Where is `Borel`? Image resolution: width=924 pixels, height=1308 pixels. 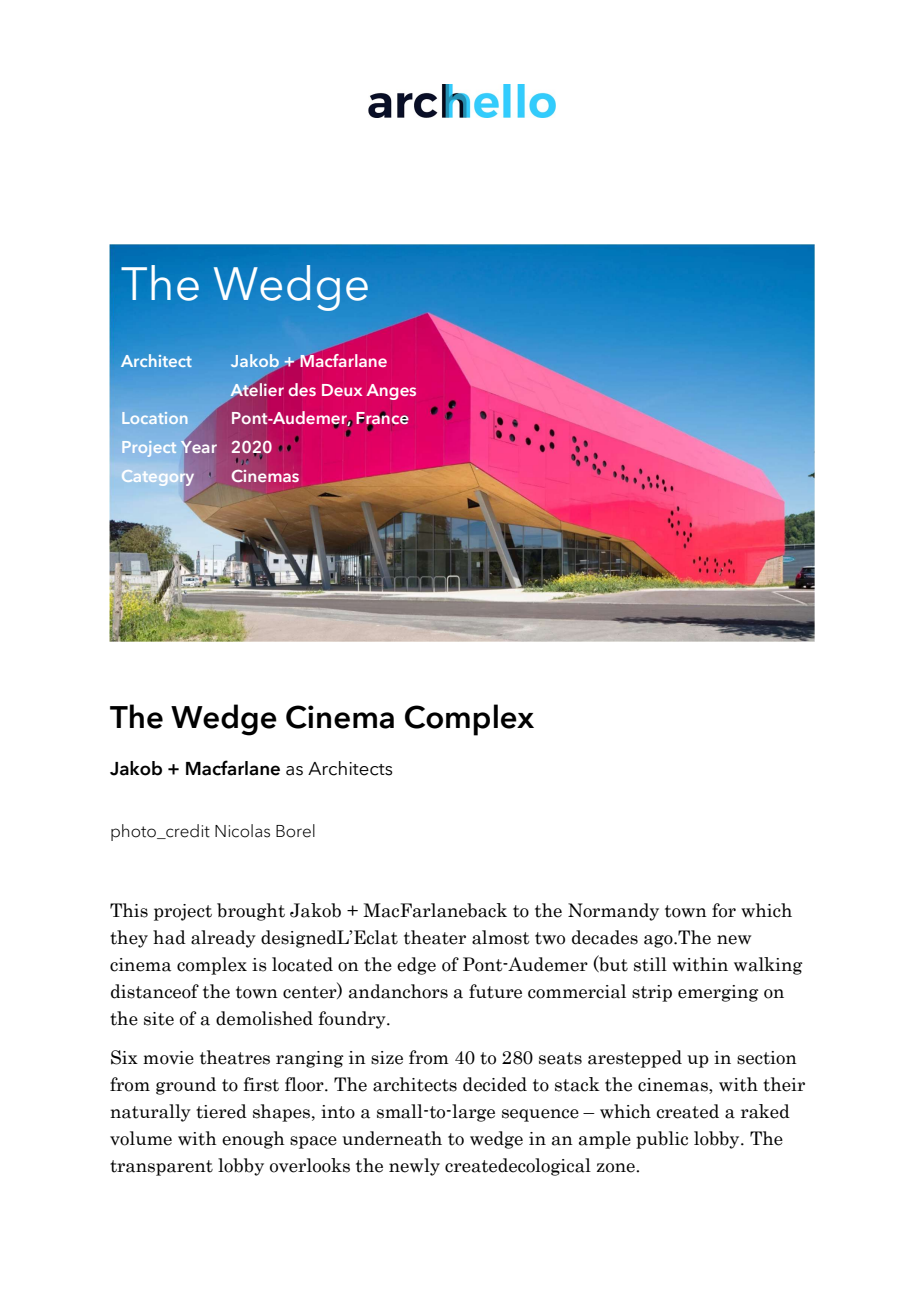 Borel is located at coordinates (295, 831).
